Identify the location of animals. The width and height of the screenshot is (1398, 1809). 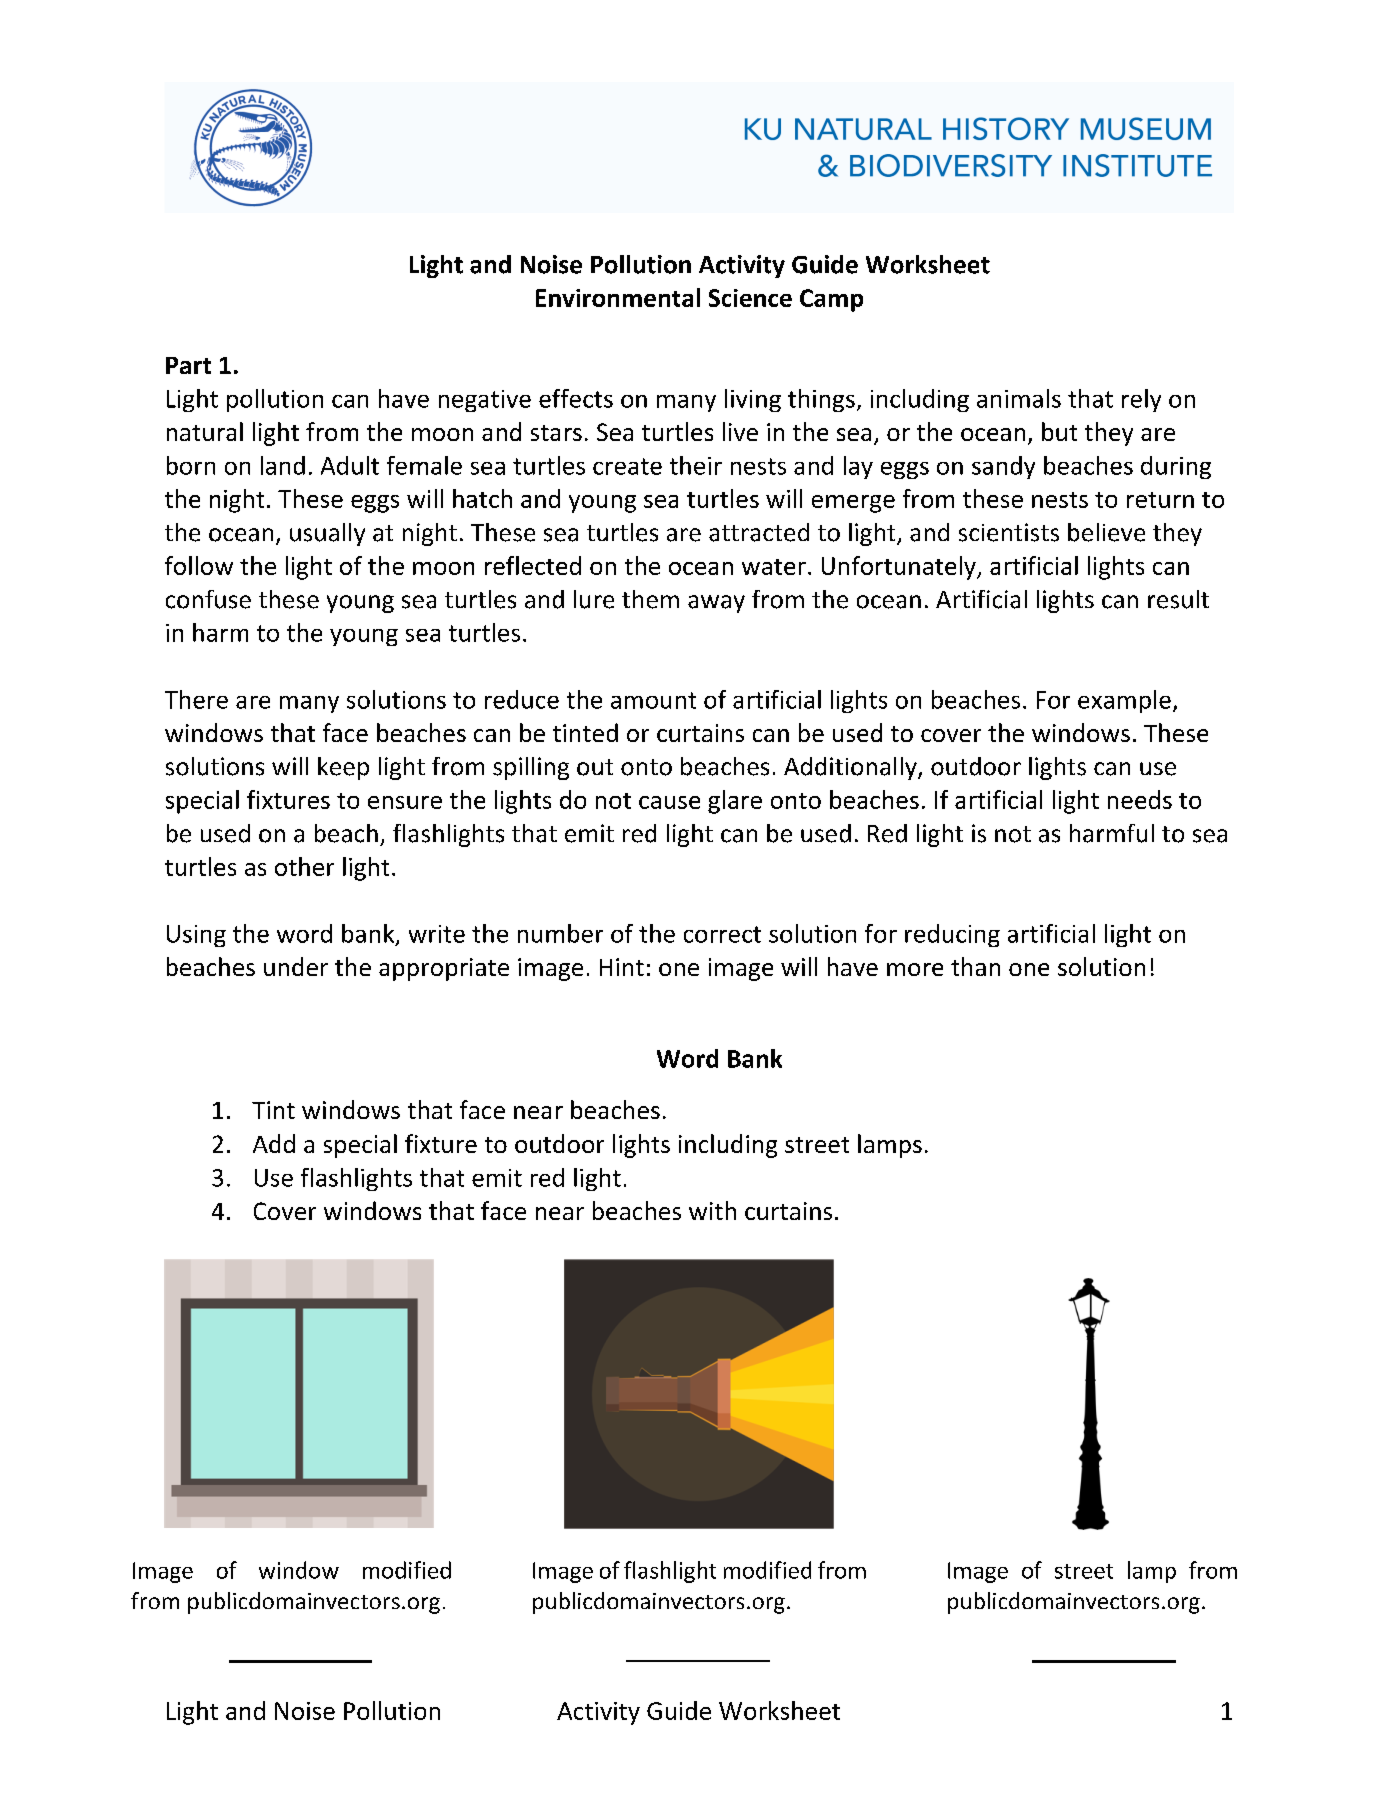
(1019, 398).
